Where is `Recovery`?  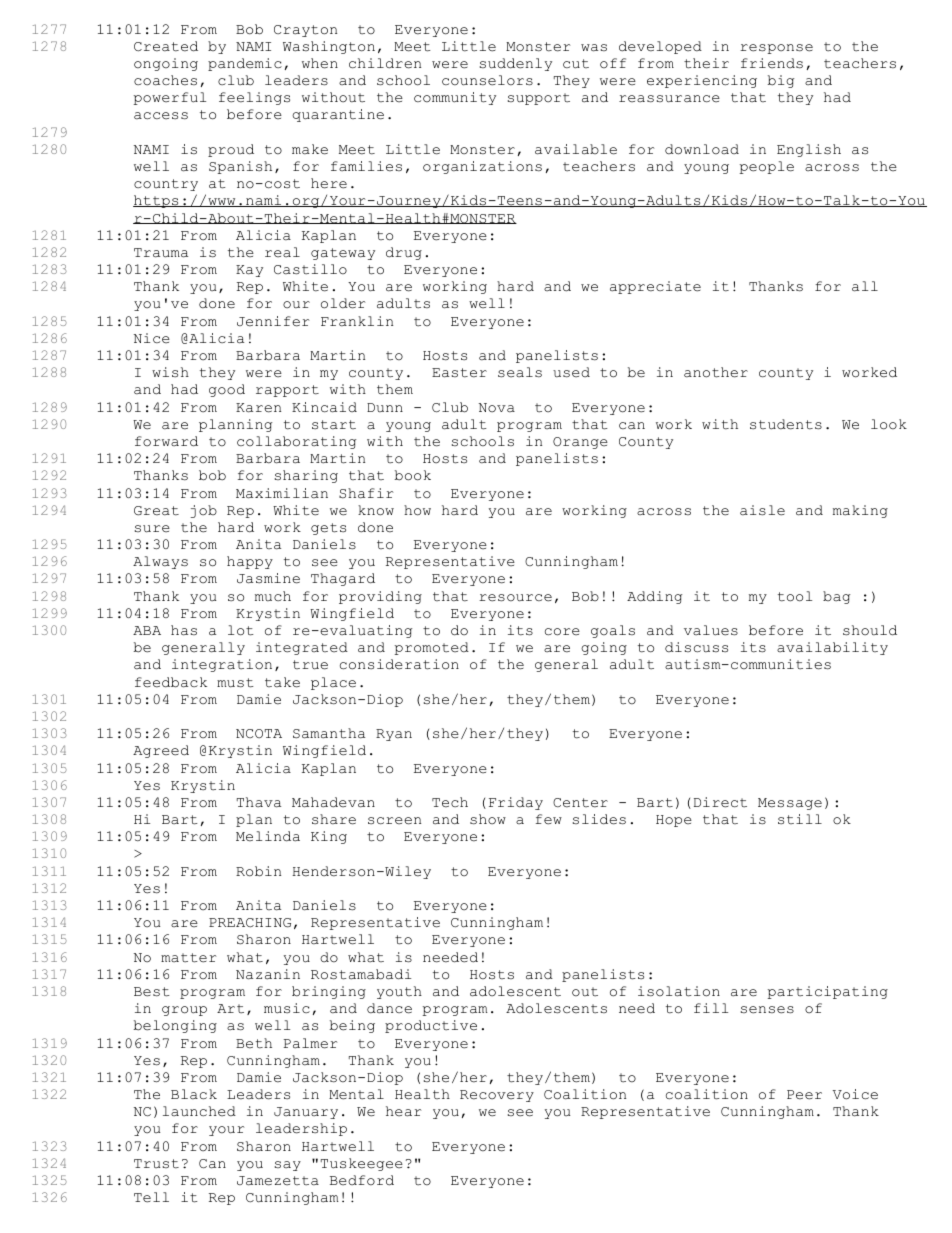
Recovery is located at coordinates (497, 1096).
